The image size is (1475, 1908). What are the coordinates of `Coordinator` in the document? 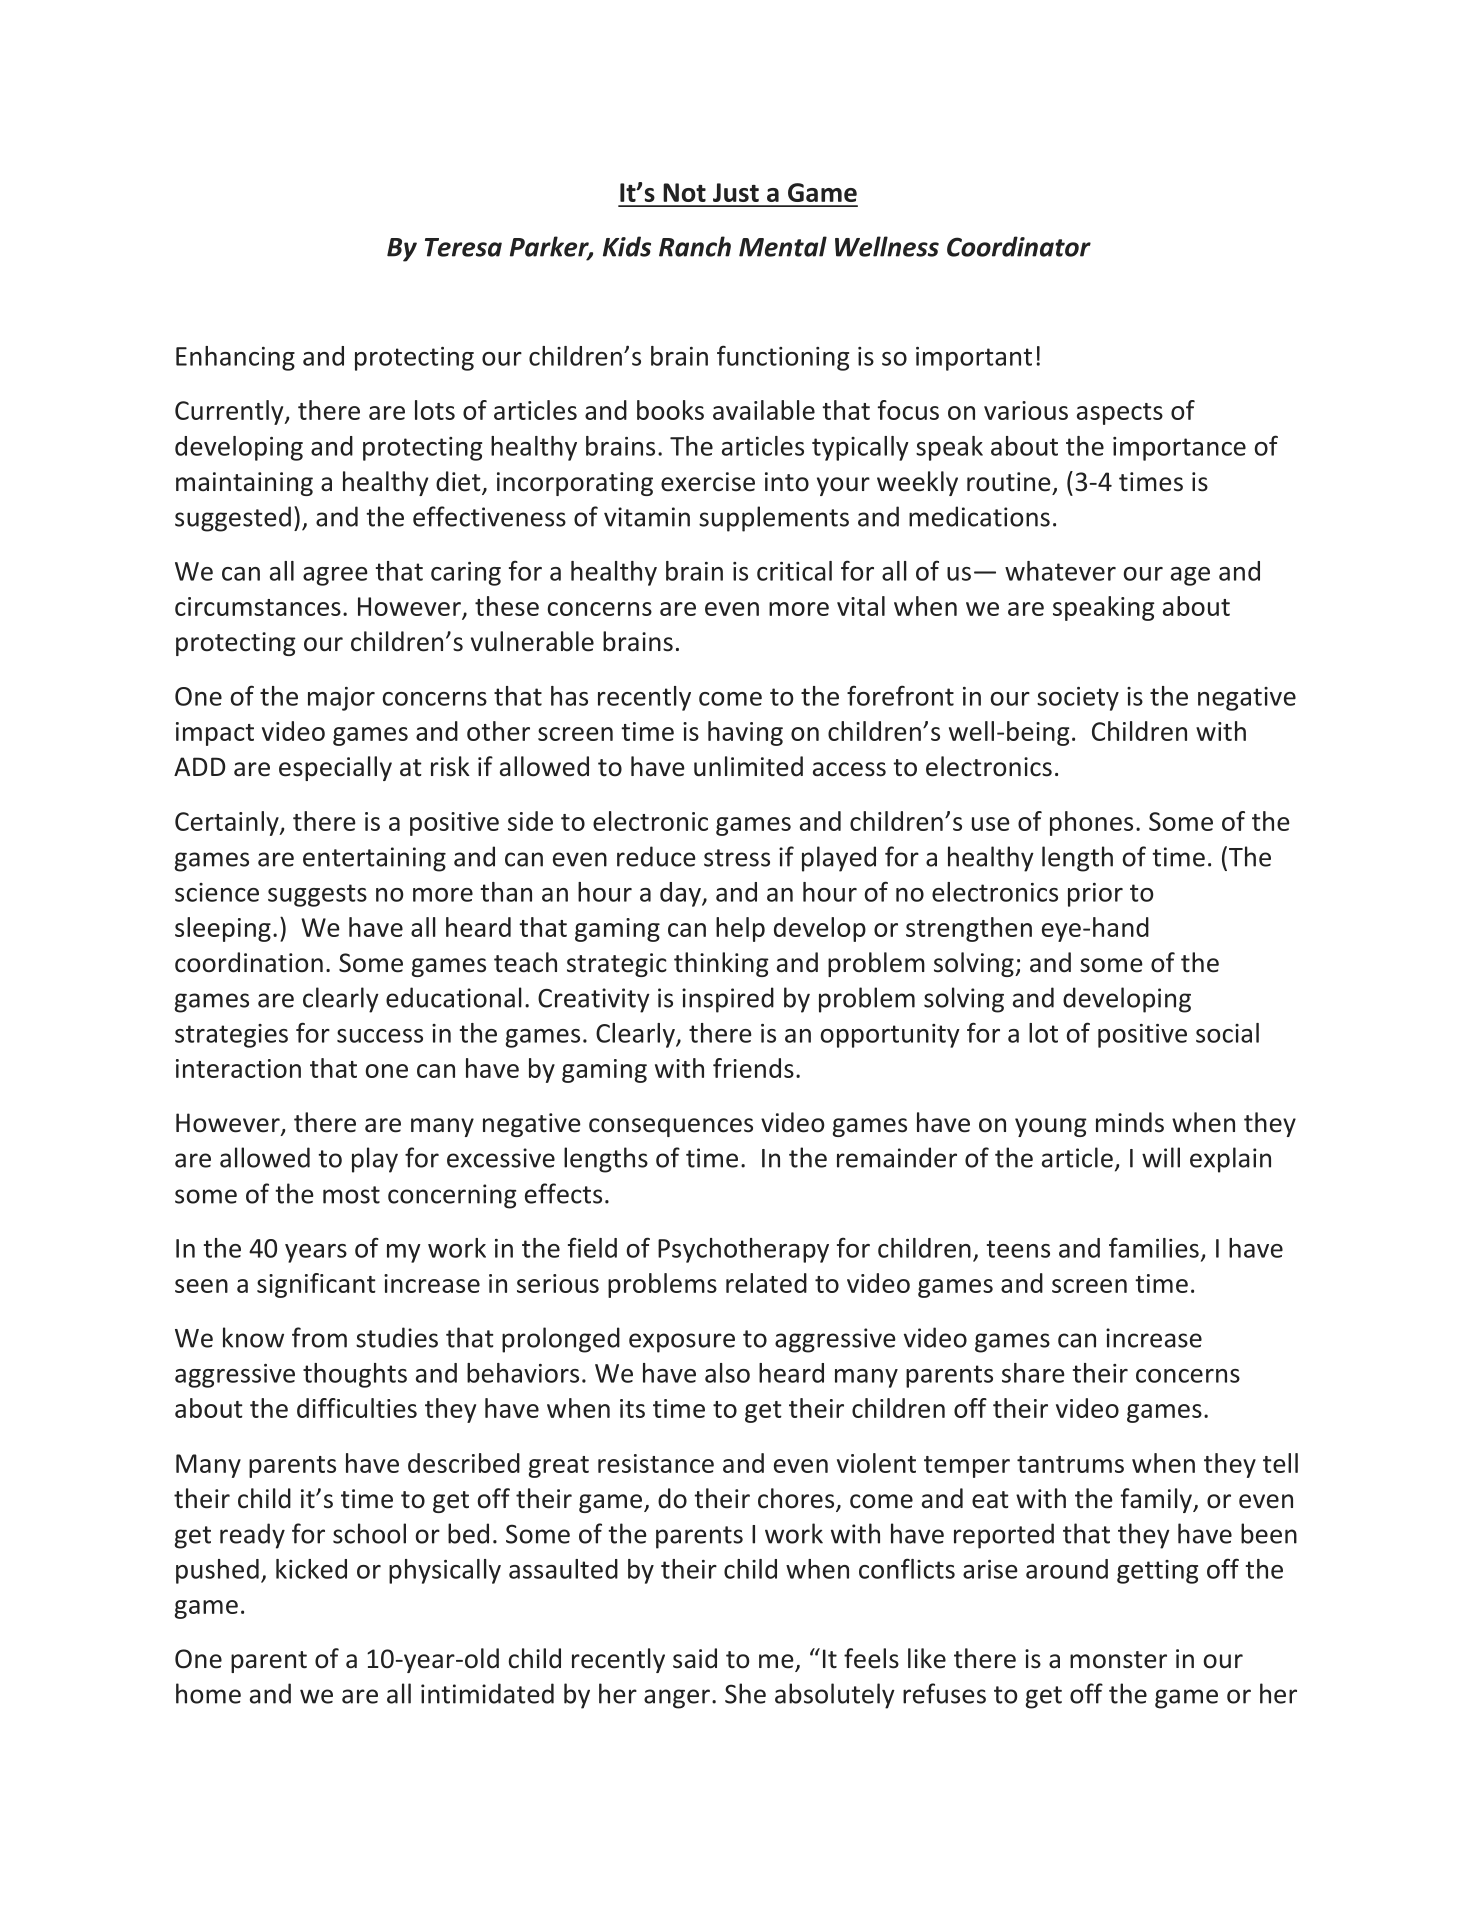 It's located at (1019, 246).
